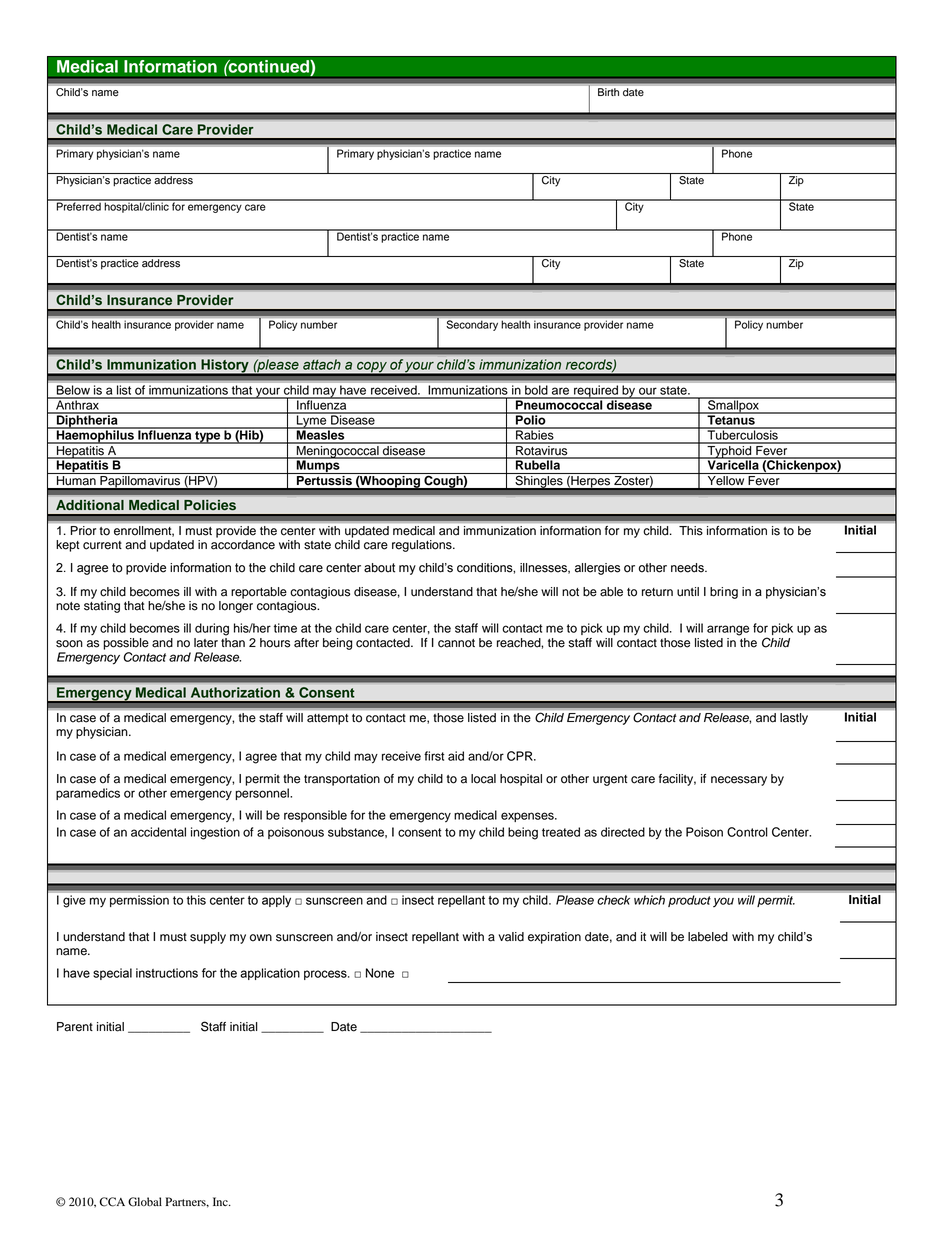 The width and height of the screenshot is (952, 1233). What do you see at coordinates (608, 92) in the screenshot?
I see `Birth` at bounding box center [608, 92].
